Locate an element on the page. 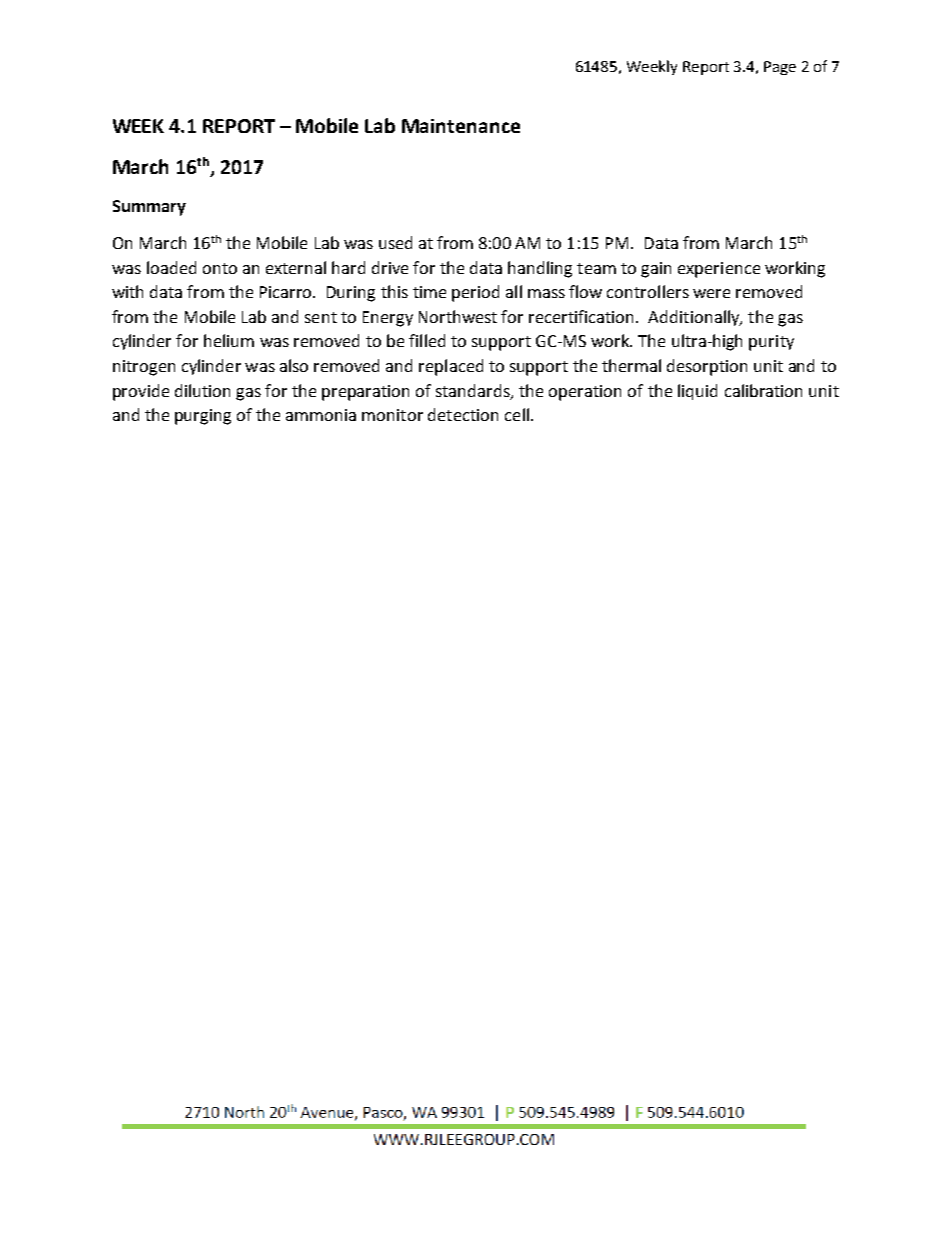 Image resolution: width=952 pixels, height=1233 pixels. onto is located at coordinates (220, 268).
